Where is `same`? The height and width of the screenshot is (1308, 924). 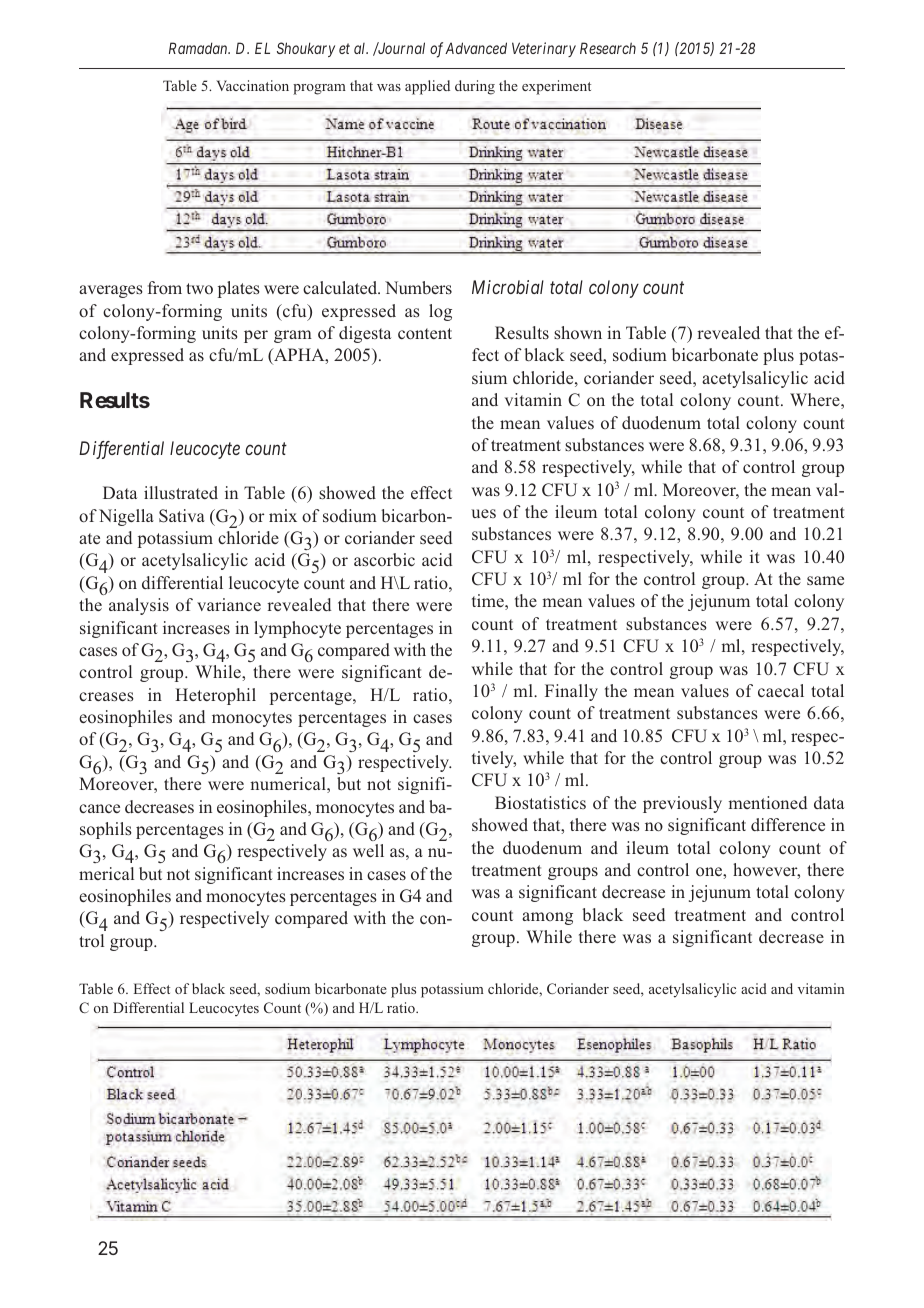
same is located at coordinates (825, 580).
